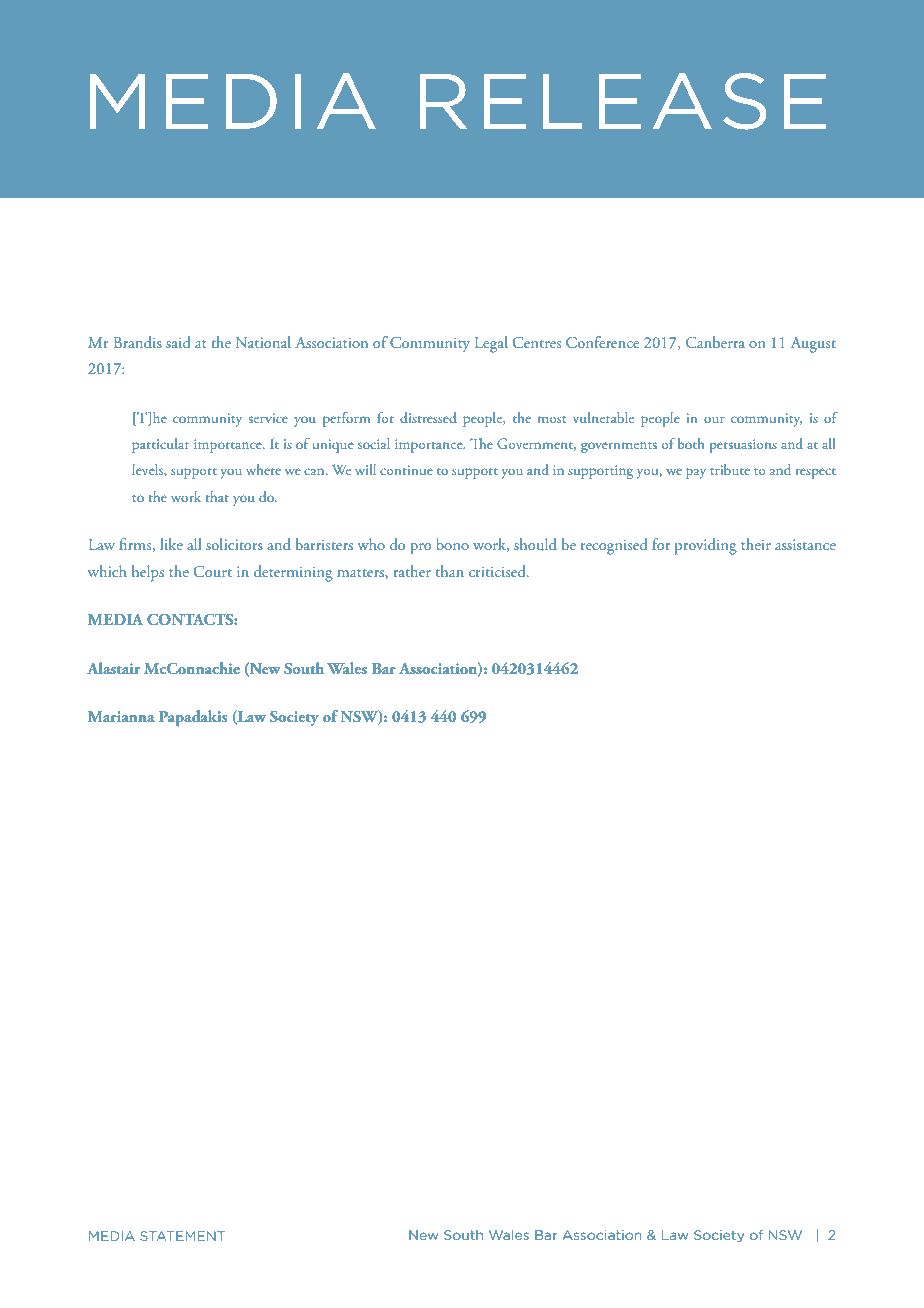 This screenshot has height=1308, width=924. I want to click on persuasions, so click(743, 446).
